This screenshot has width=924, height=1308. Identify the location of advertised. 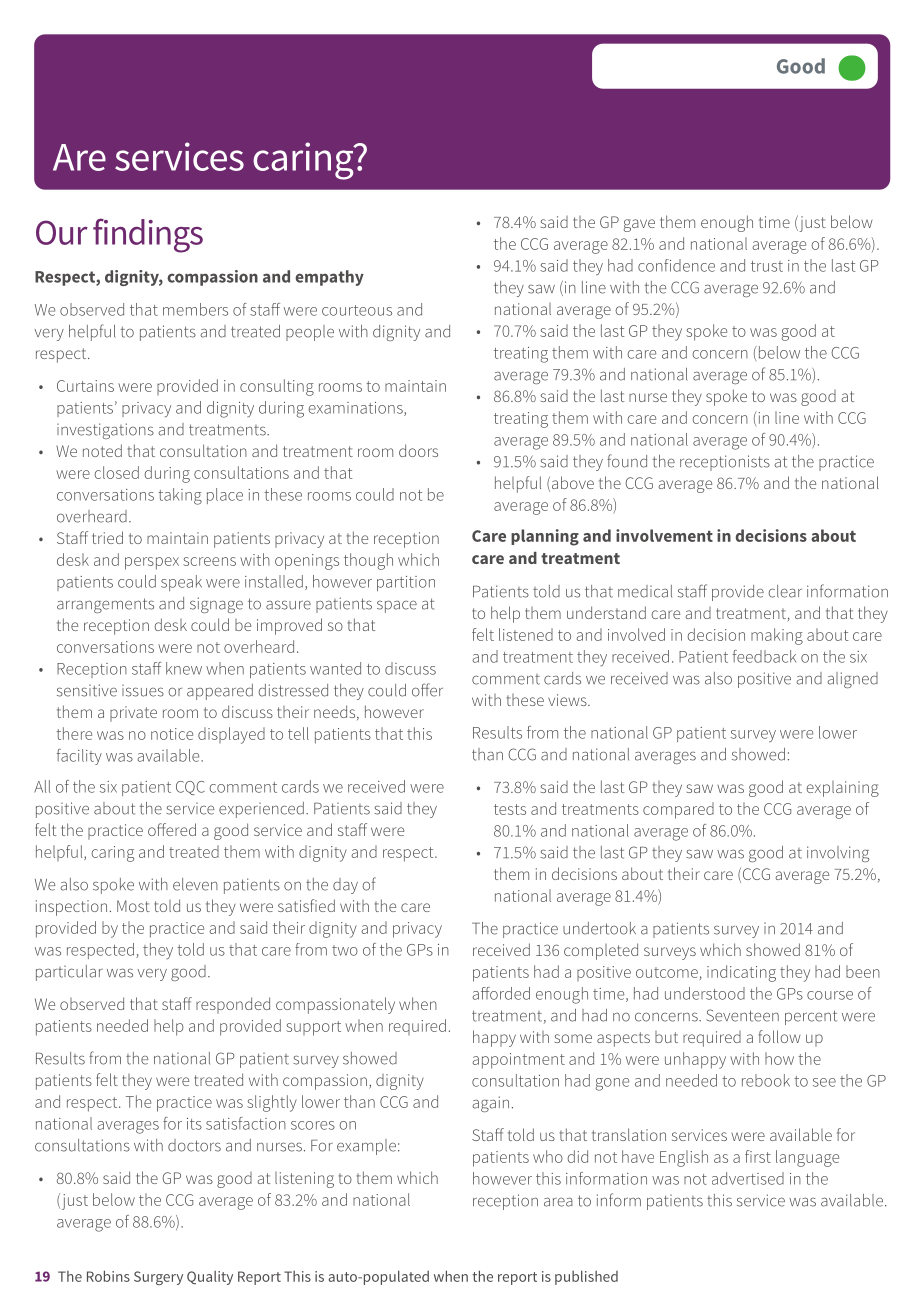
(748, 1178).
